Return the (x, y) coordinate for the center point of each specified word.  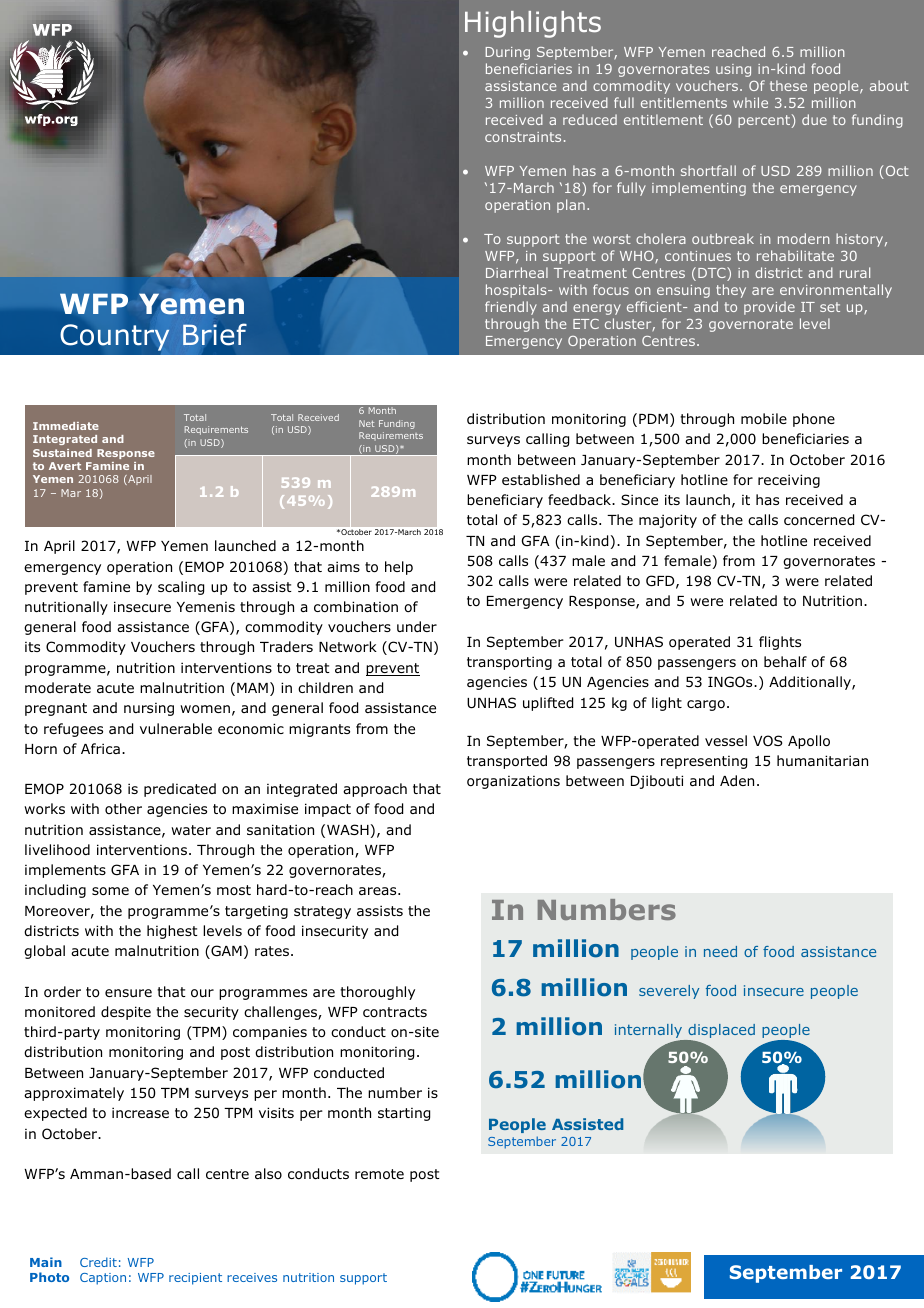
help (399, 568)
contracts (395, 1012)
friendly (511, 308)
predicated (180, 790)
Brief (215, 334)
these (788, 85)
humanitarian (822, 760)
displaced (721, 1031)
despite (126, 1013)
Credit (98, 1262)
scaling (181, 588)
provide (769, 308)
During (508, 53)
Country (115, 337)
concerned (819, 520)
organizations (513, 782)
